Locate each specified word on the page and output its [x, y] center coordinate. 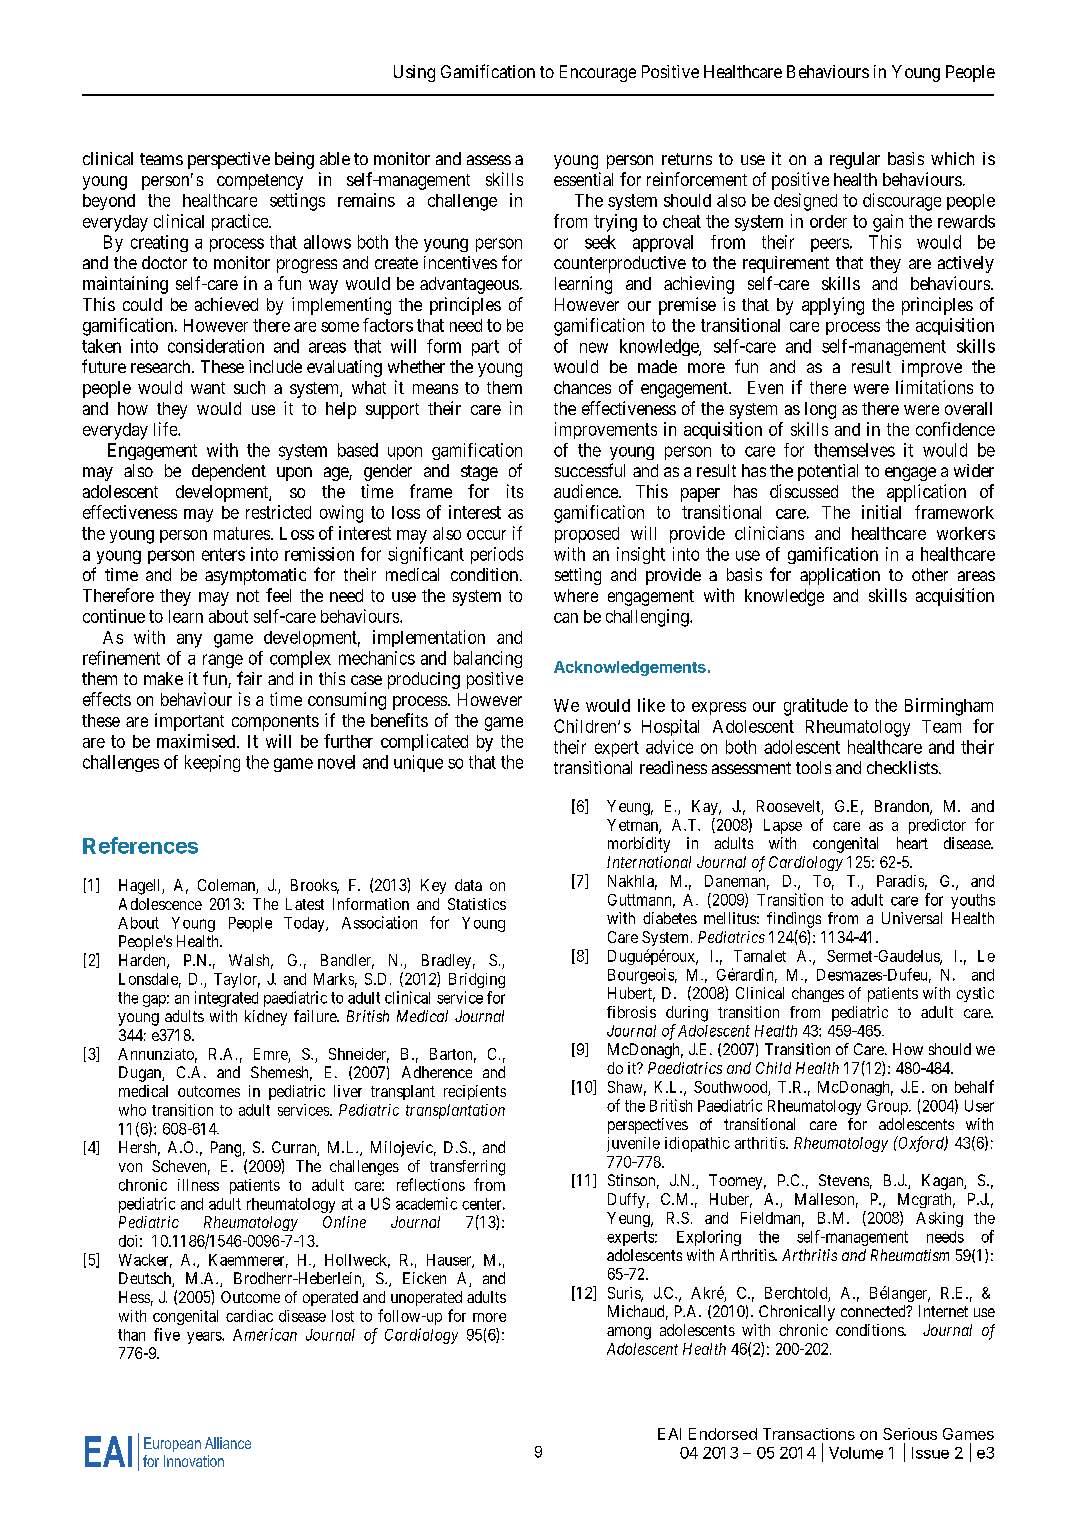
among [629, 1333]
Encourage [598, 73]
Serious [910, 1434]
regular [855, 160]
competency [260, 182]
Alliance [228, 1443]
